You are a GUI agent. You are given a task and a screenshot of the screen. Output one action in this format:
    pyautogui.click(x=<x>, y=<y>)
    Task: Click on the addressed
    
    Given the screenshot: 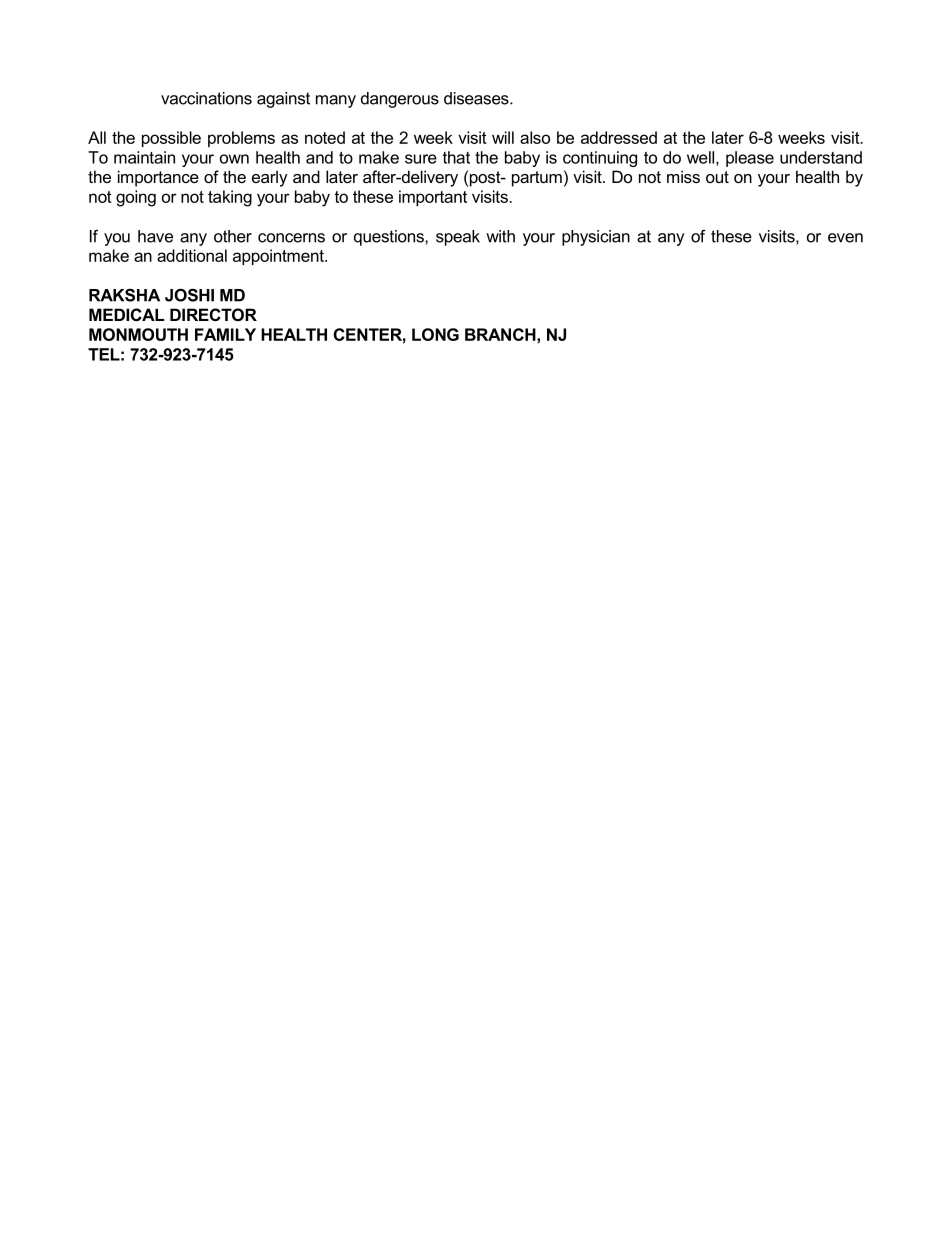 What is the action you would take?
    pyautogui.click(x=619, y=137)
